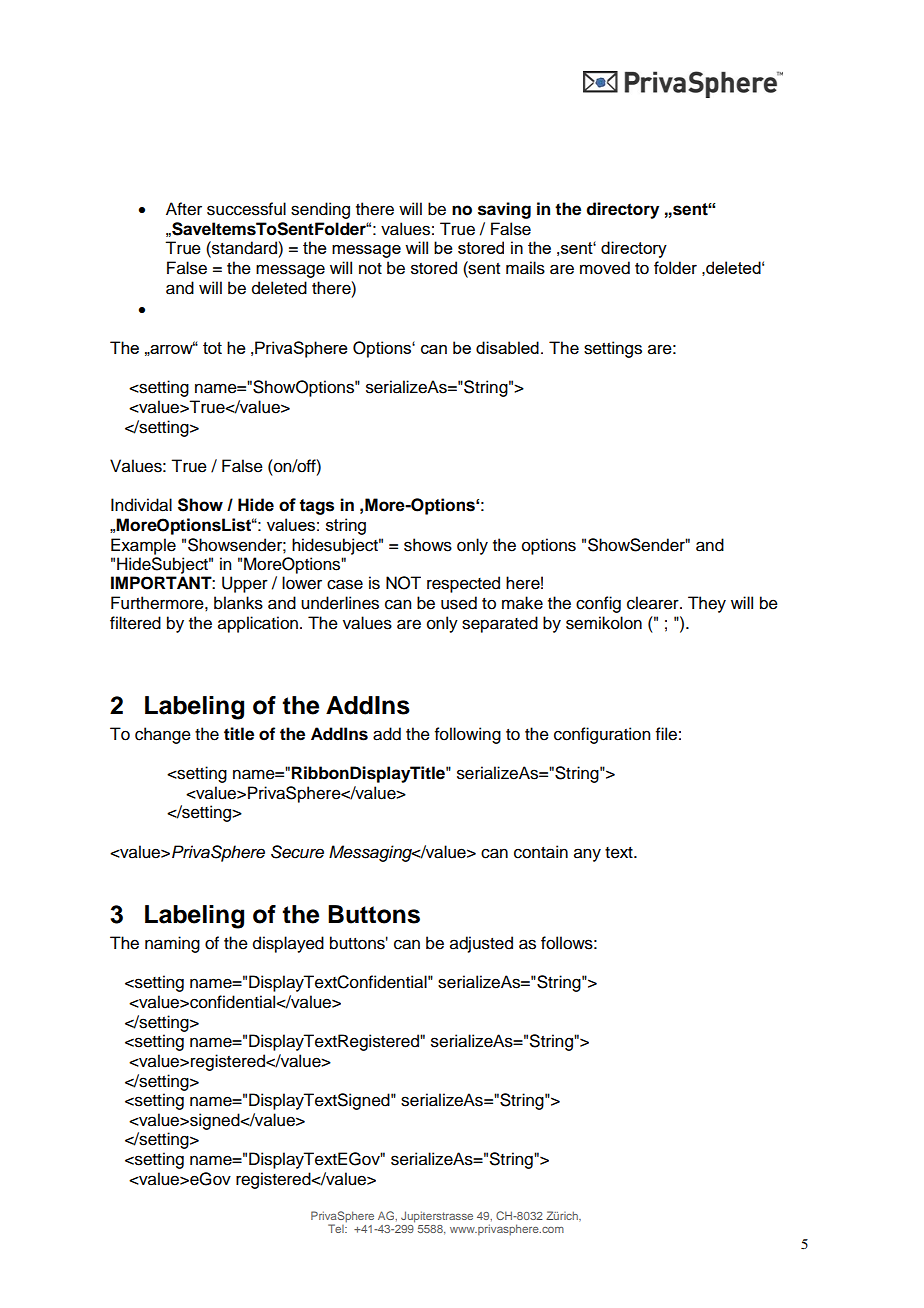 Image resolution: width=924 pixels, height=1308 pixels. Describe the element at coordinates (605, 268) in the document. I see `moved` at that location.
